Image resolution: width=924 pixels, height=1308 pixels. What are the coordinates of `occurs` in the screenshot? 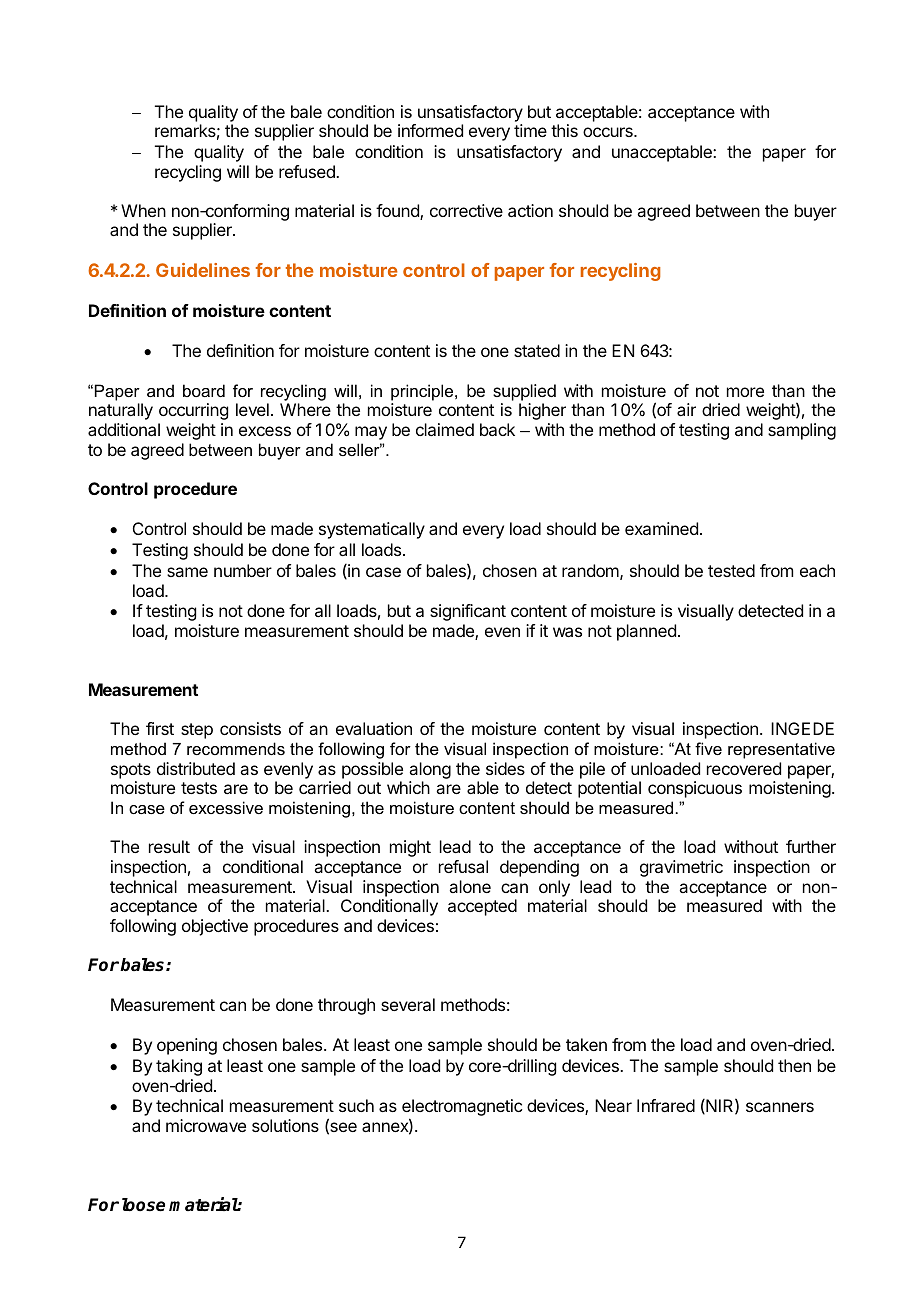 It's located at (609, 132).
